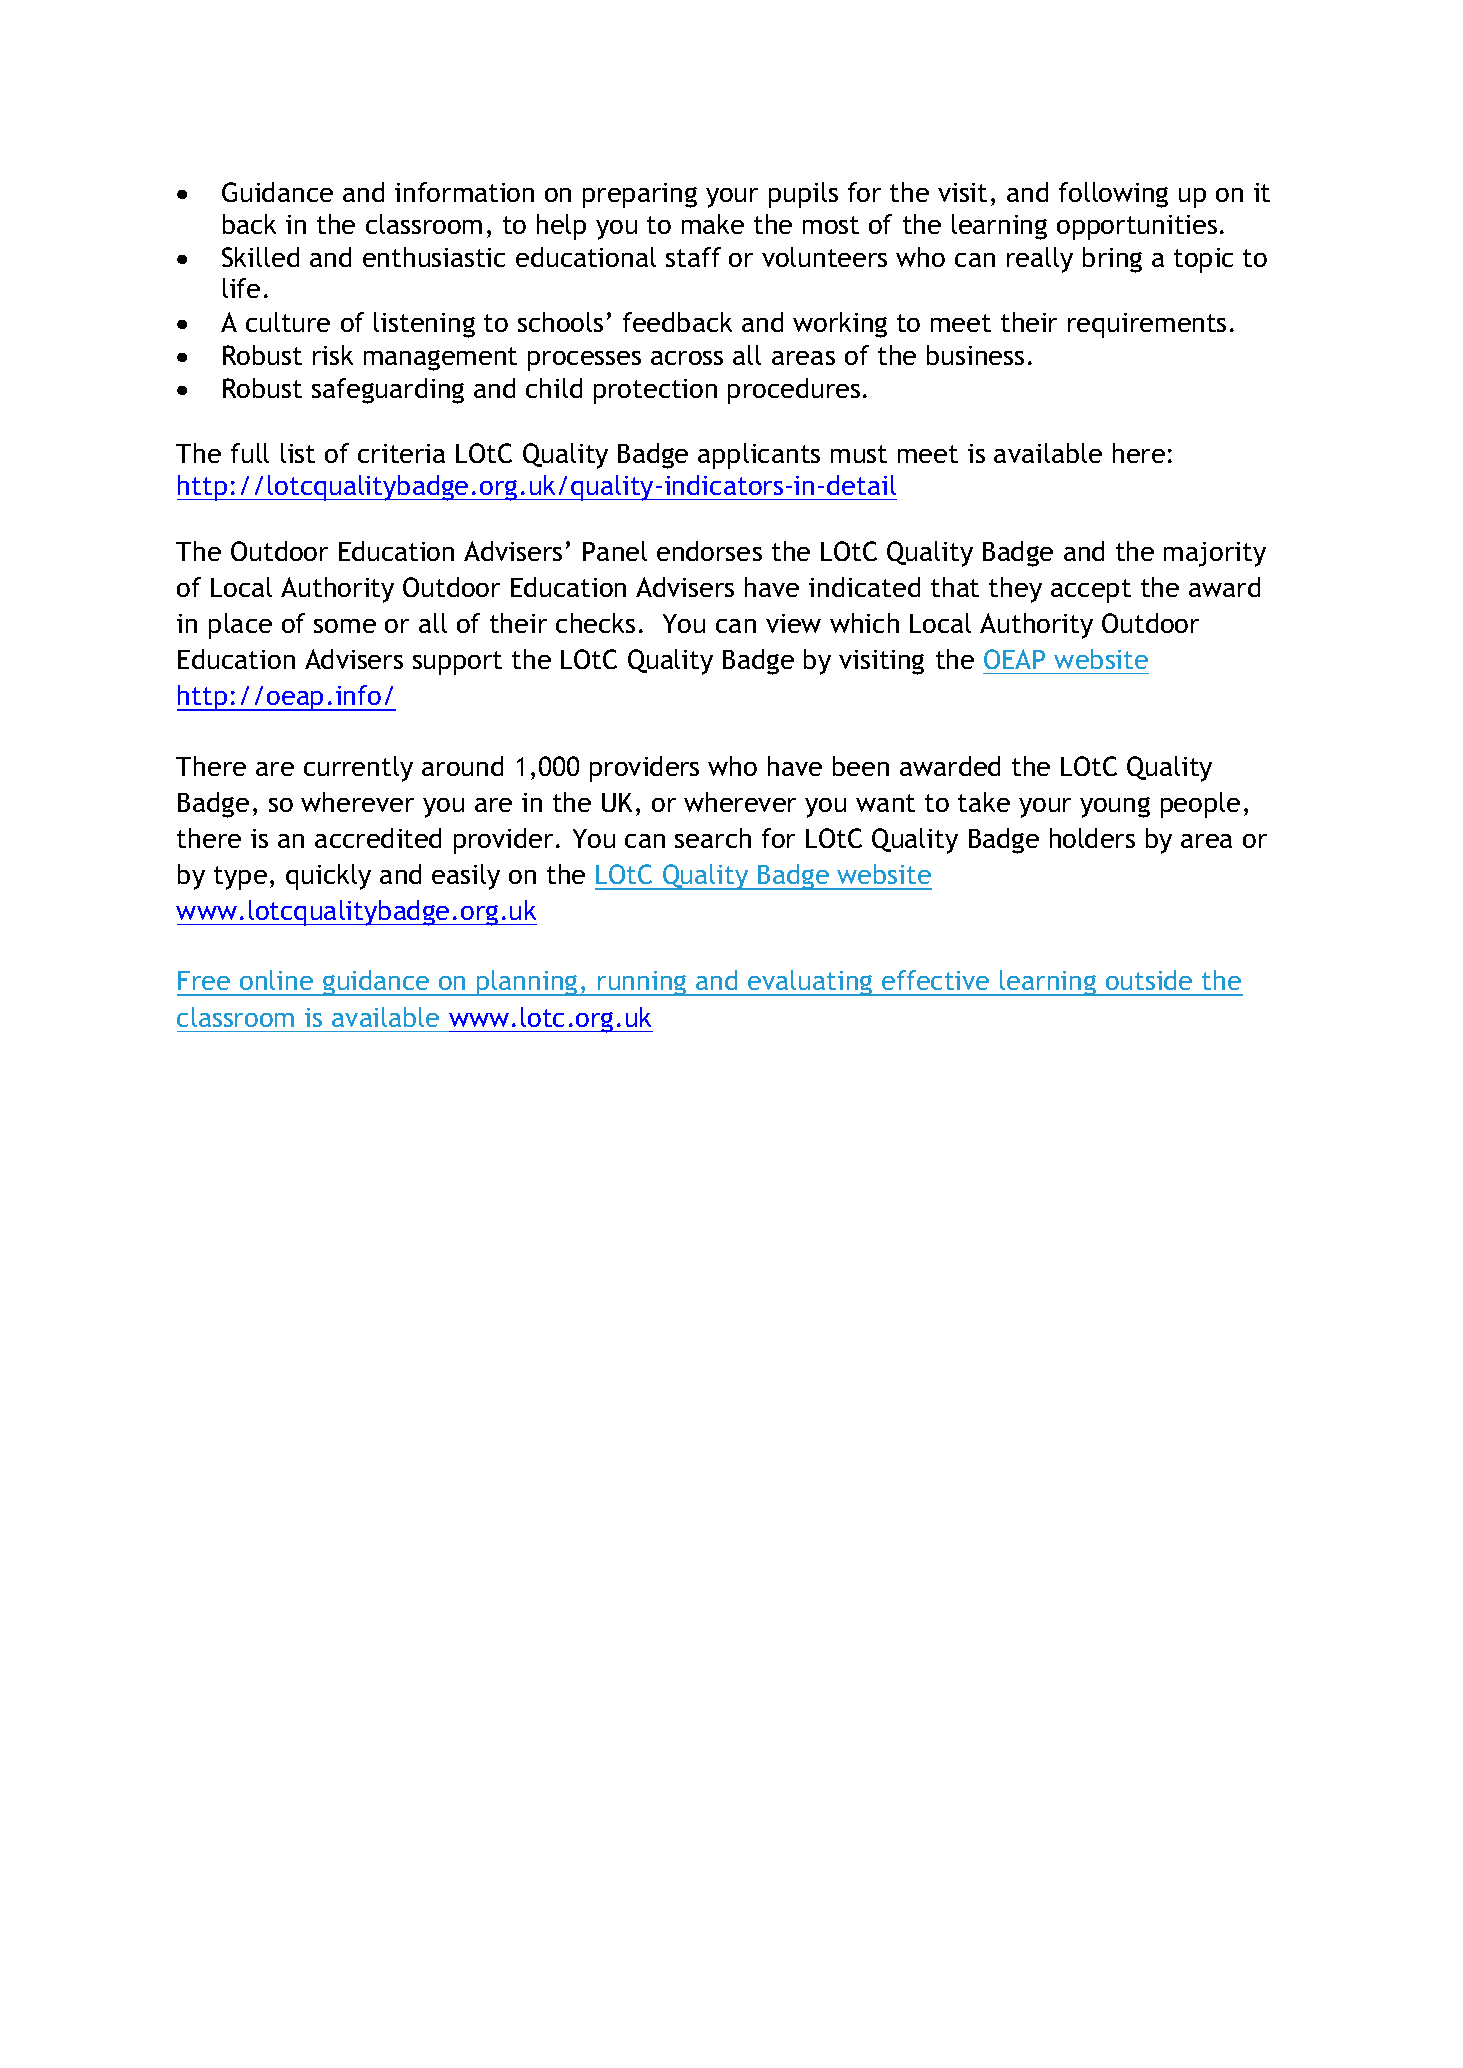 Image resolution: width=1463 pixels, height=2068 pixels. What do you see at coordinates (642, 983) in the page?
I see `running` at bounding box center [642, 983].
